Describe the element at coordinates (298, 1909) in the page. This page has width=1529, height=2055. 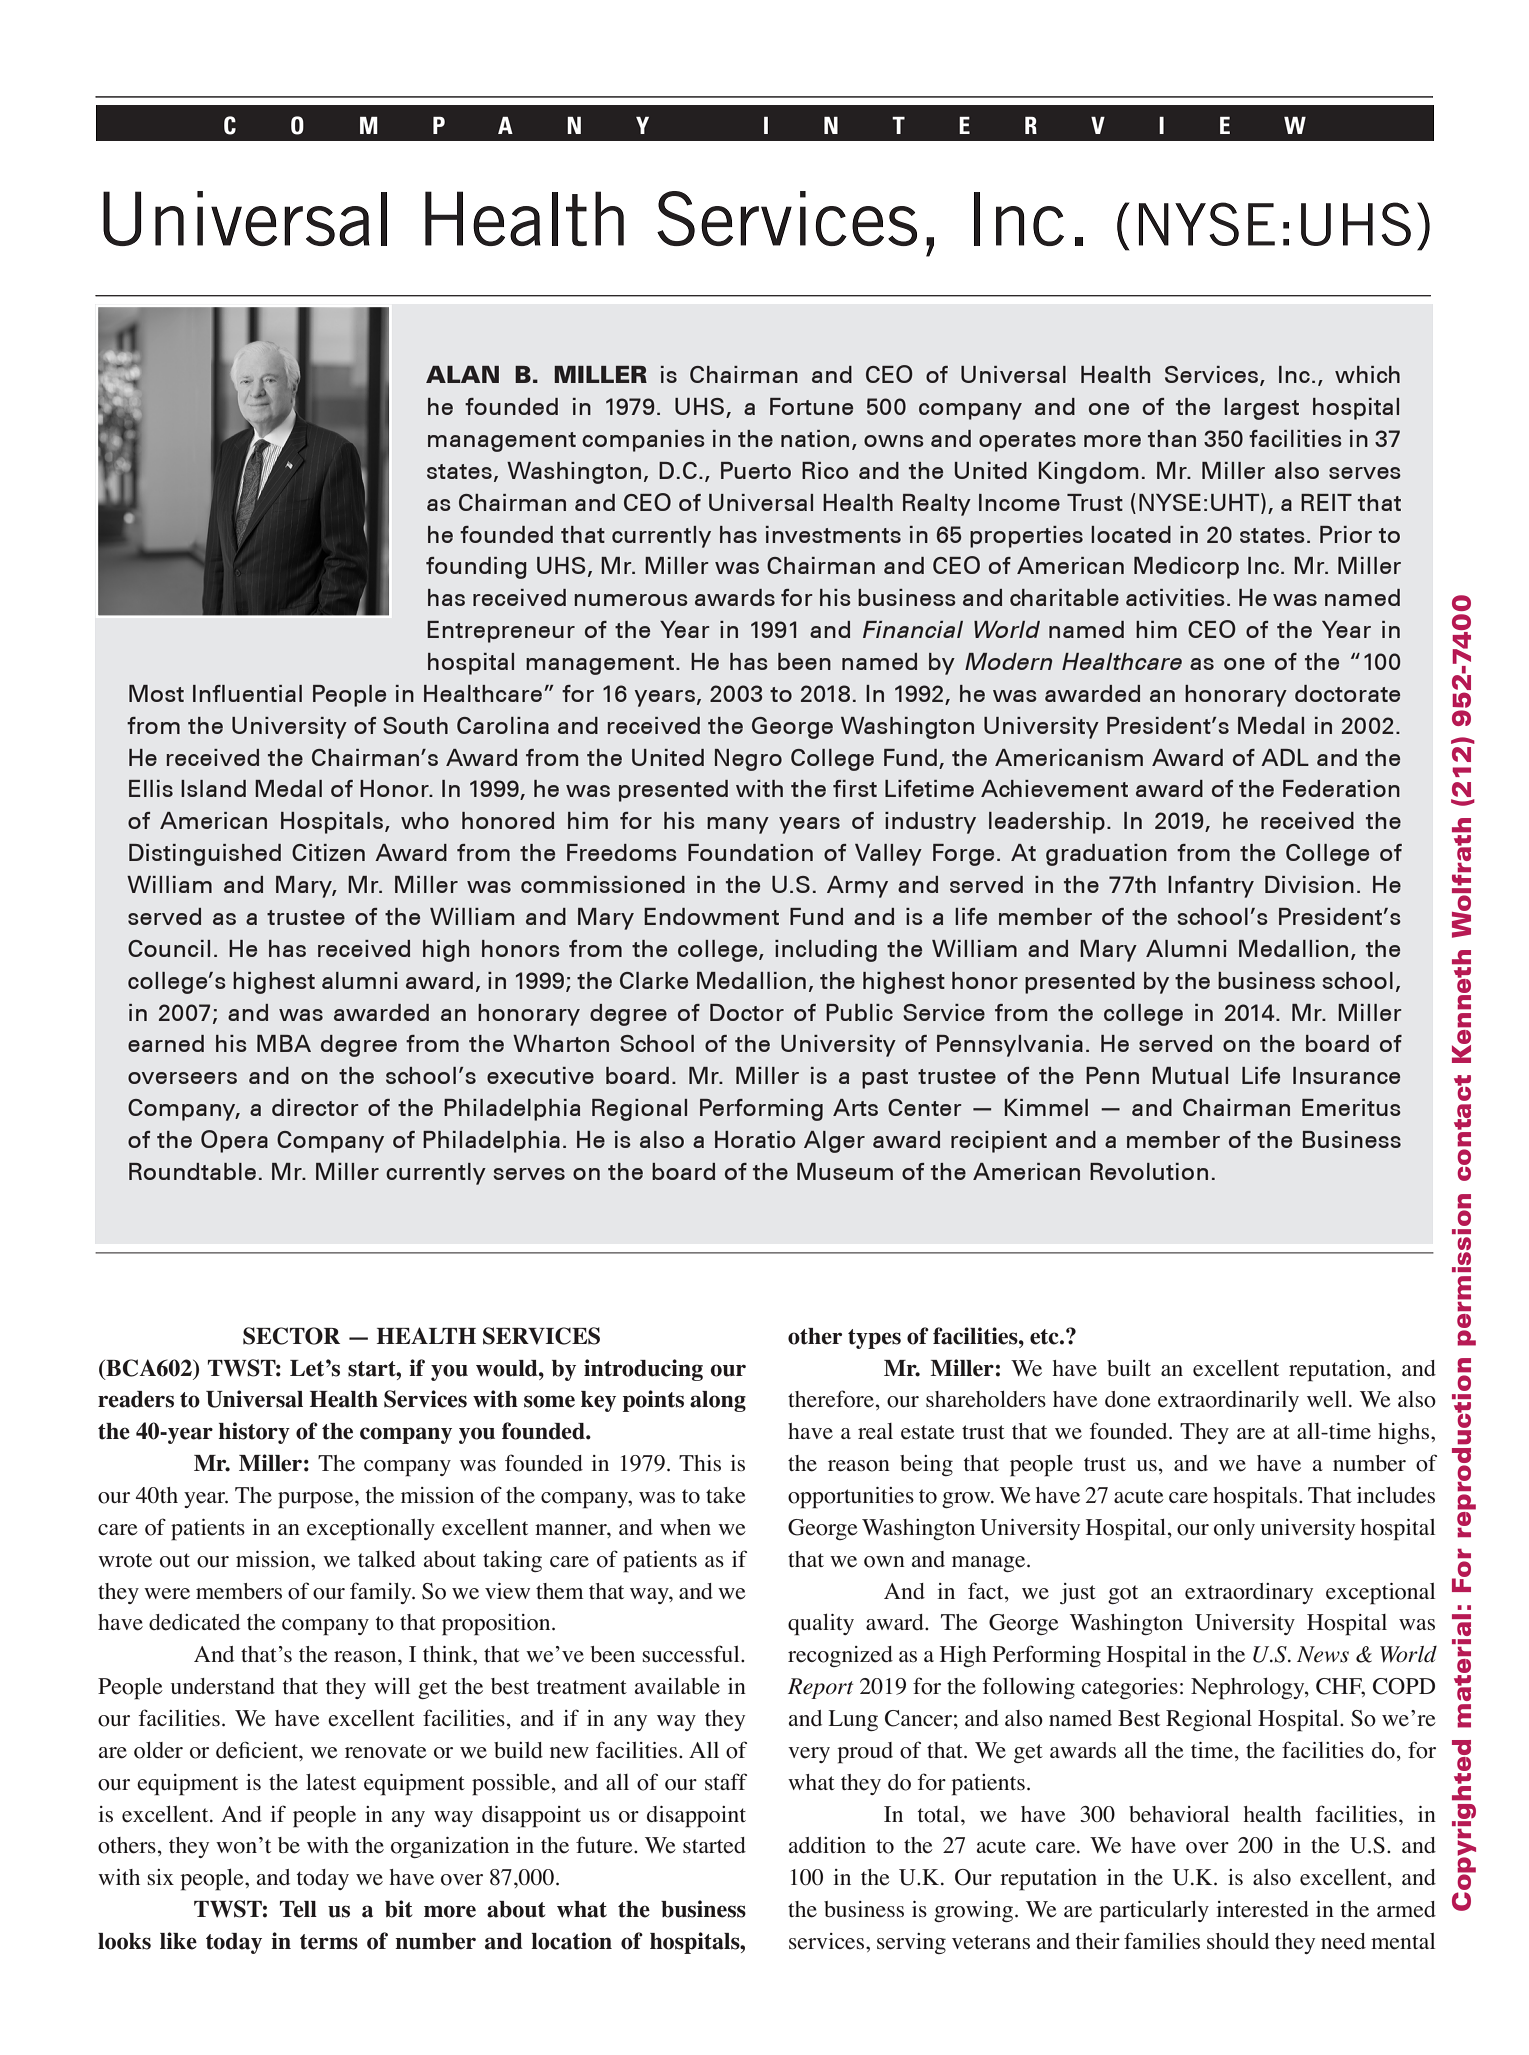
I see `Tell` at that location.
